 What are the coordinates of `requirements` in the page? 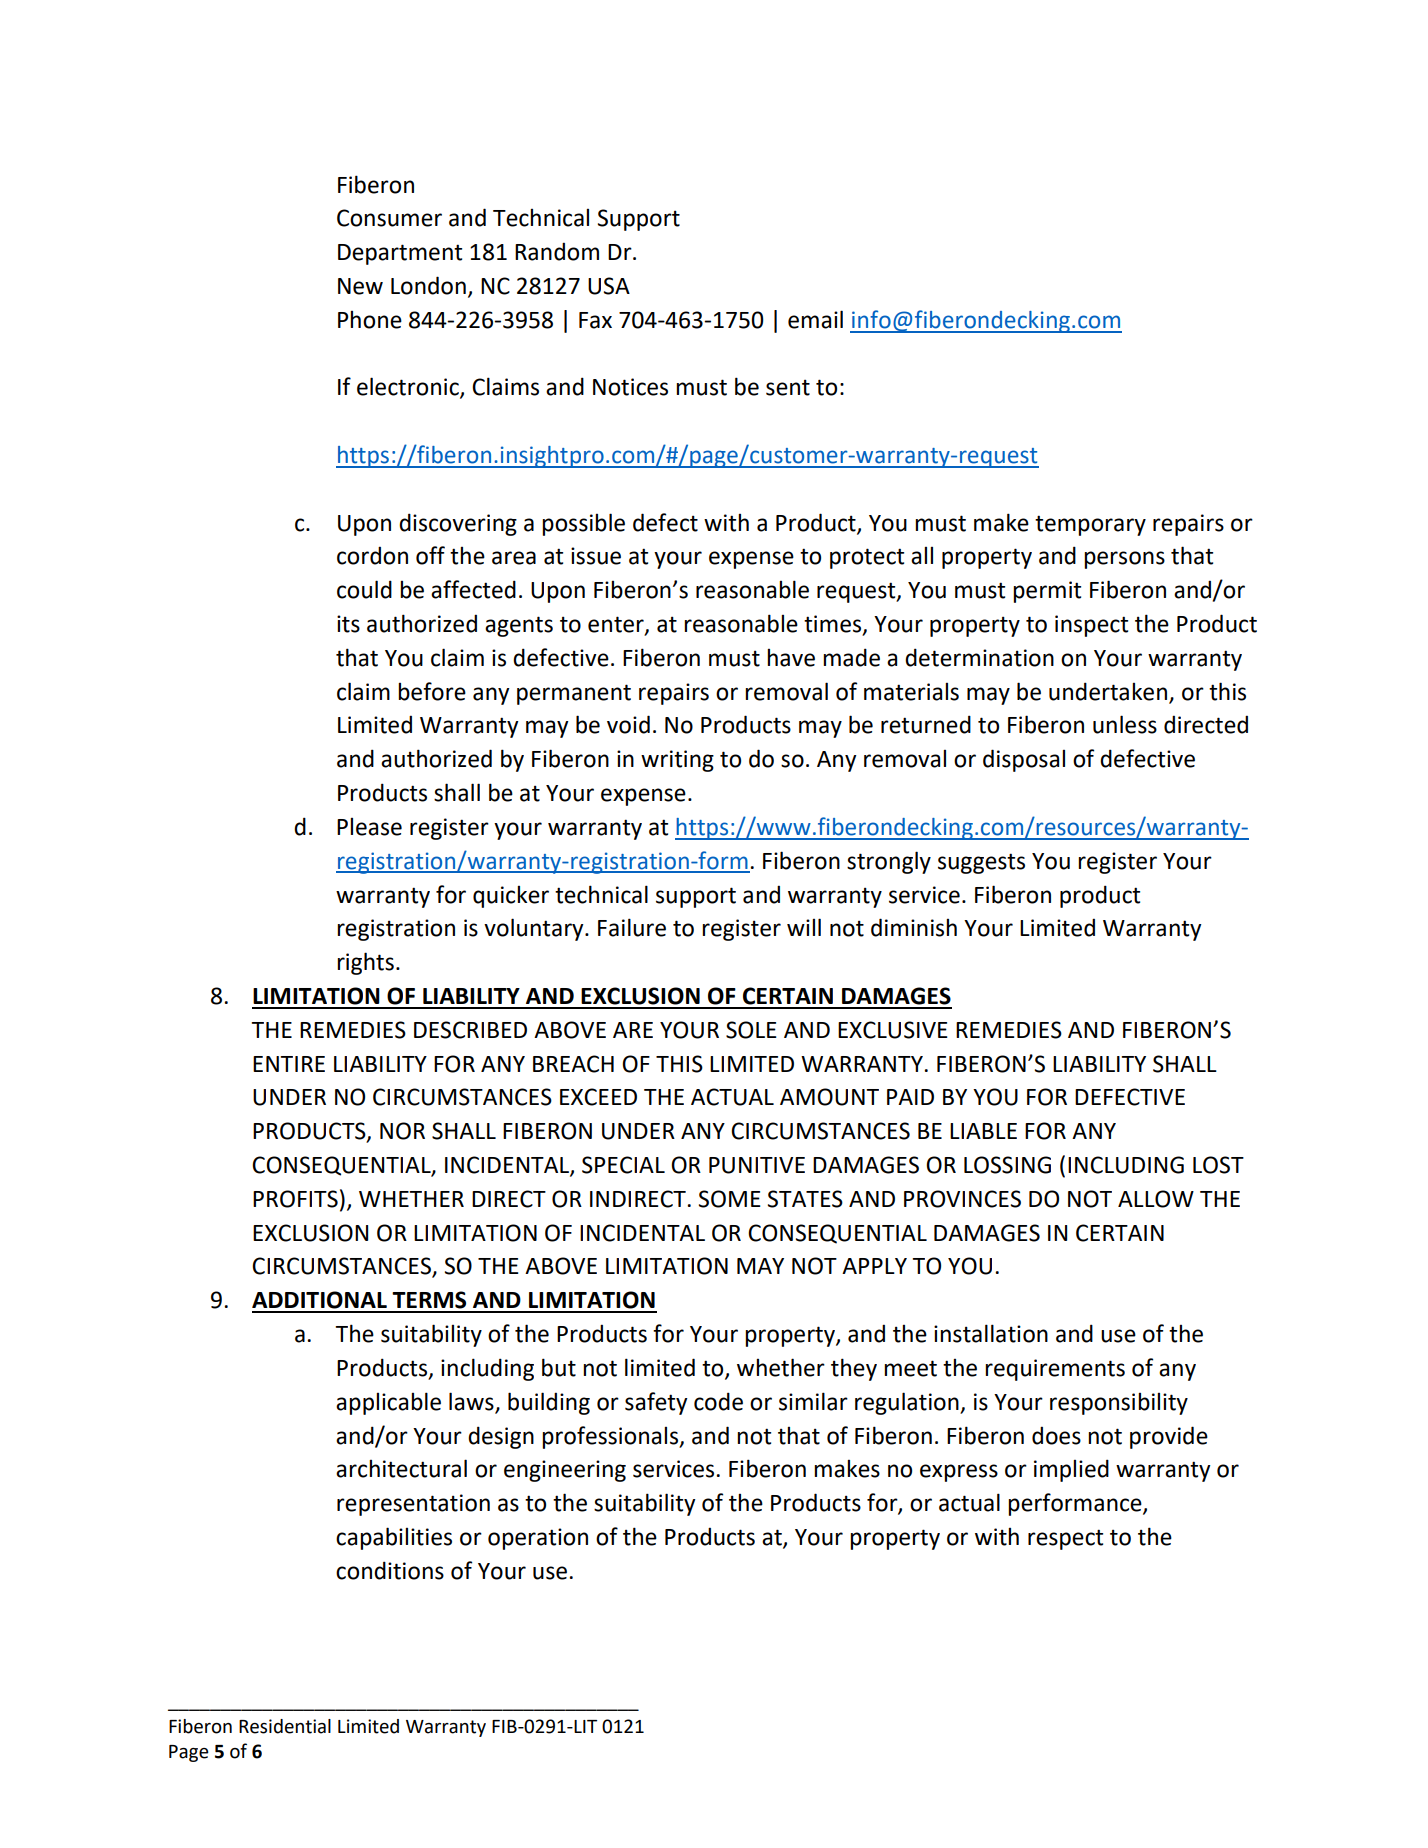 It's located at (1055, 1370).
